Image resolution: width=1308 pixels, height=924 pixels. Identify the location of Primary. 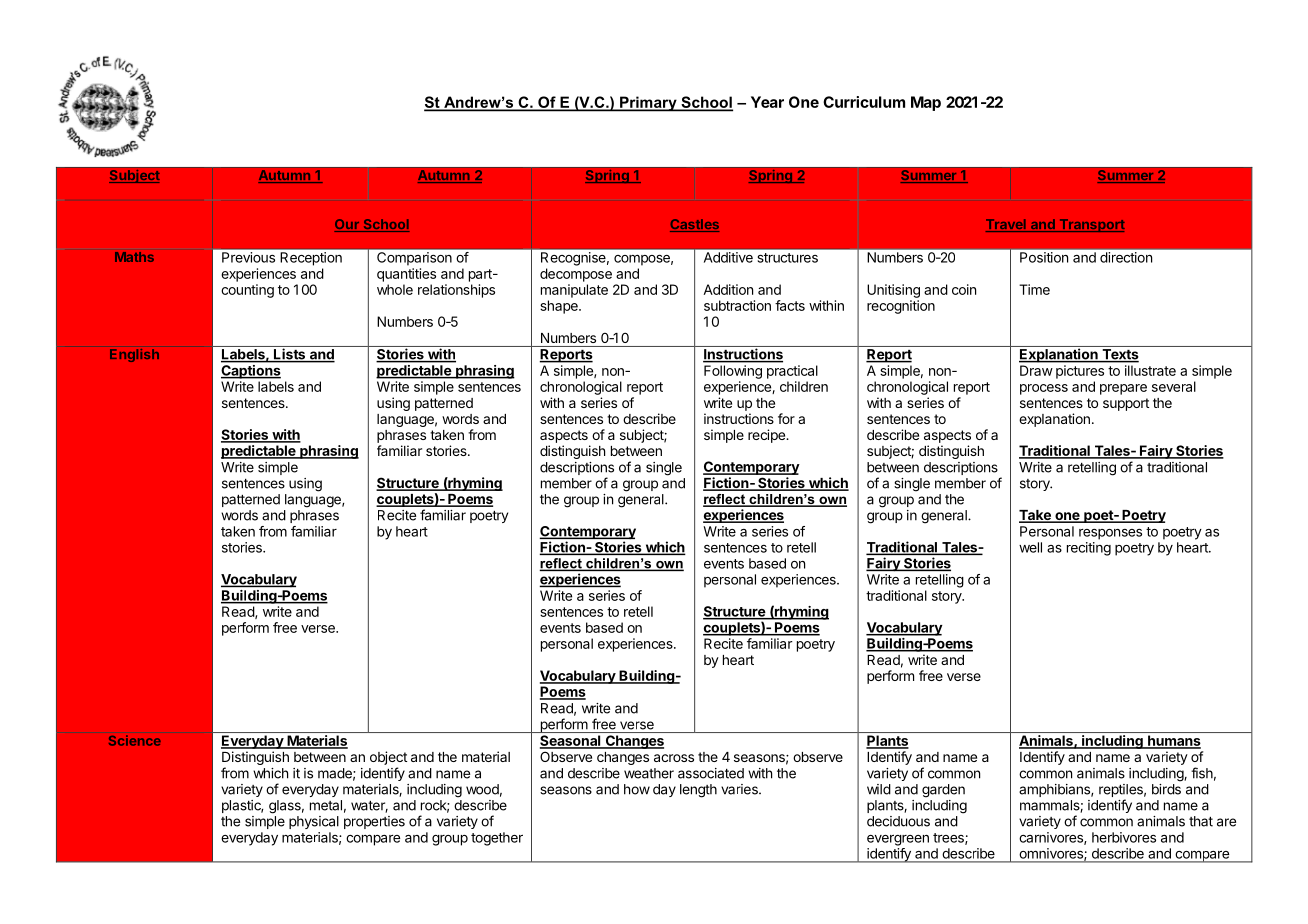
(648, 104).
